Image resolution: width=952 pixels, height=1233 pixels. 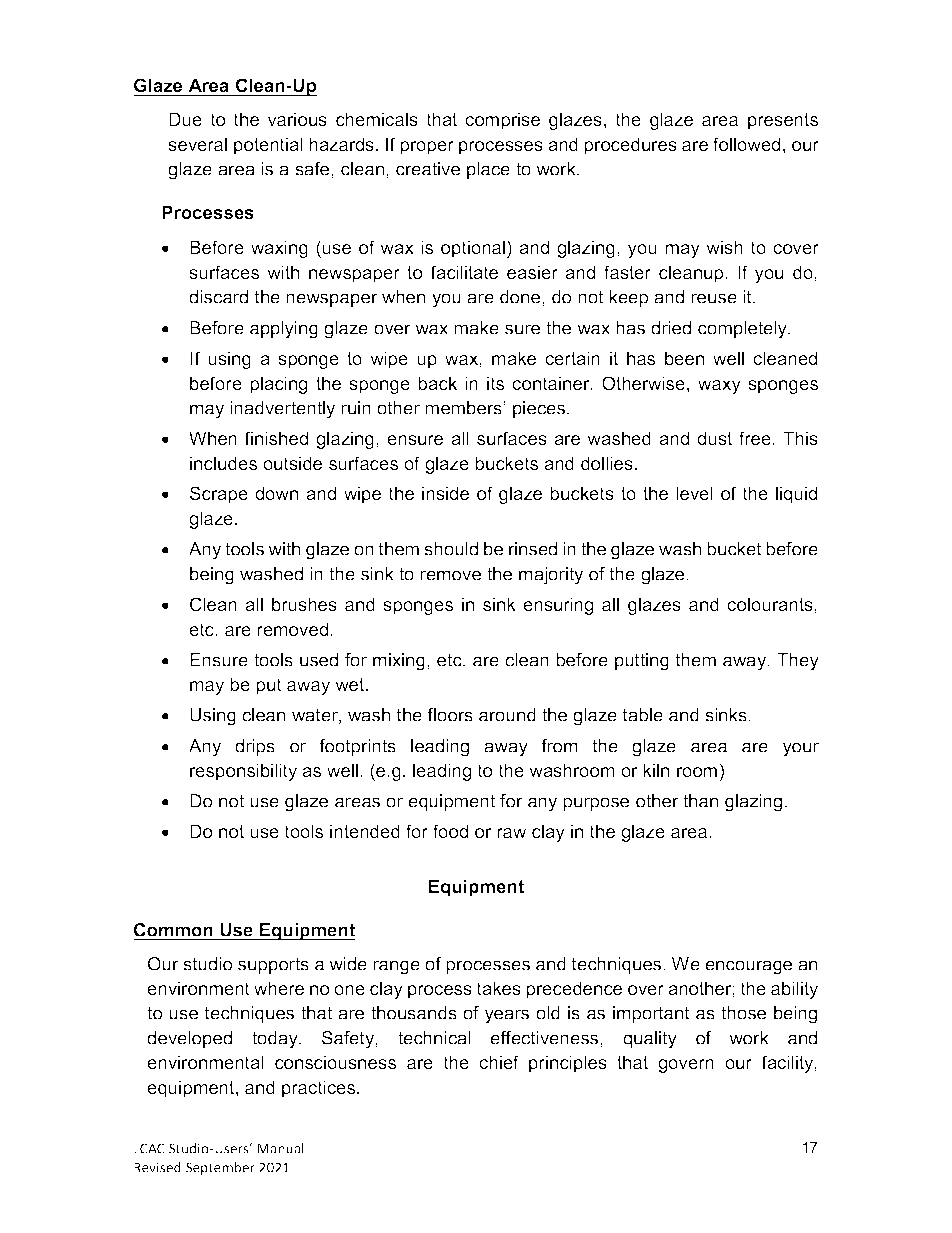 What do you see at coordinates (743, 330) in the screenshot?
I see `completely` at bounding box center [743, 330].
